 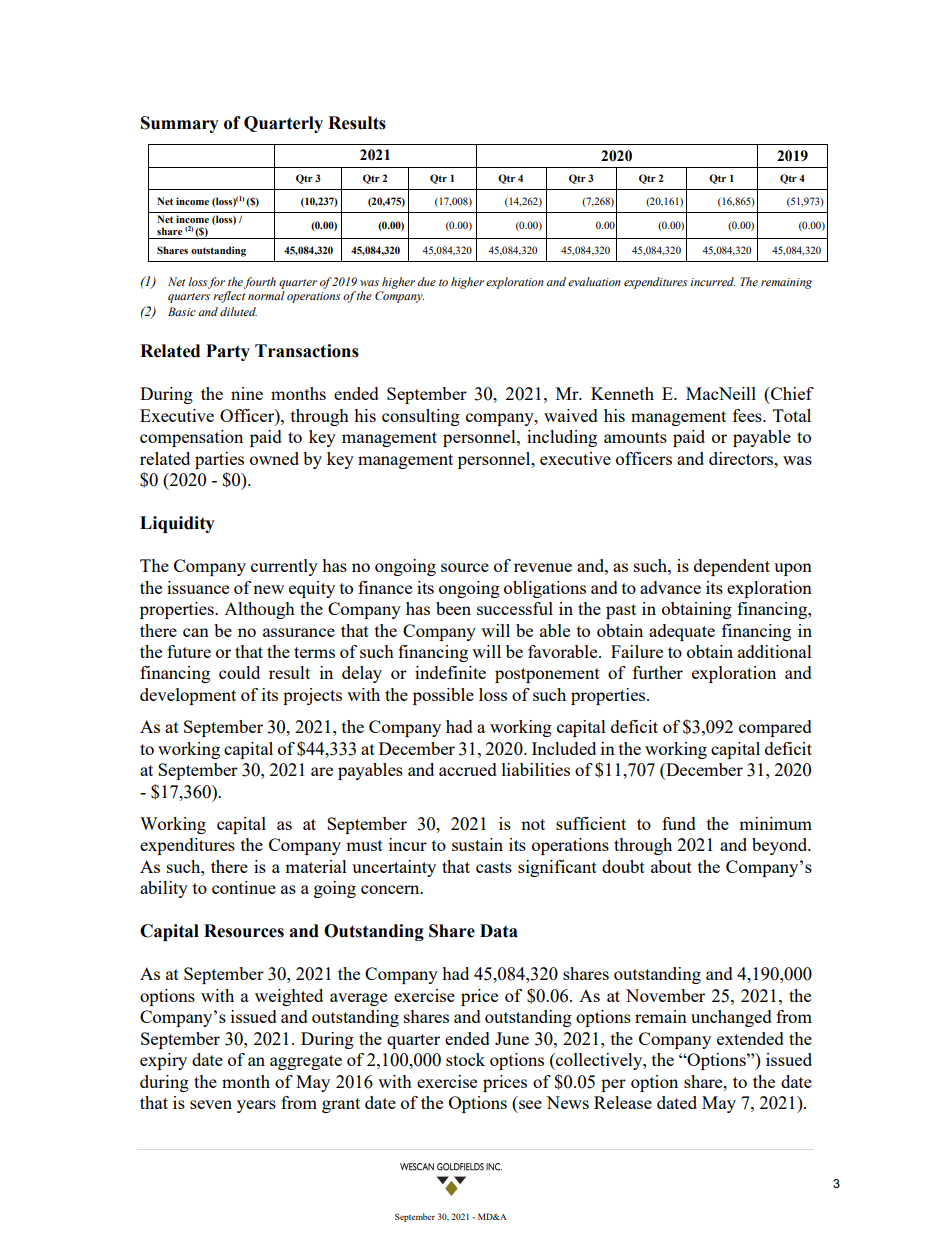 I want to click on consulting, so click(x=421, y=417).
